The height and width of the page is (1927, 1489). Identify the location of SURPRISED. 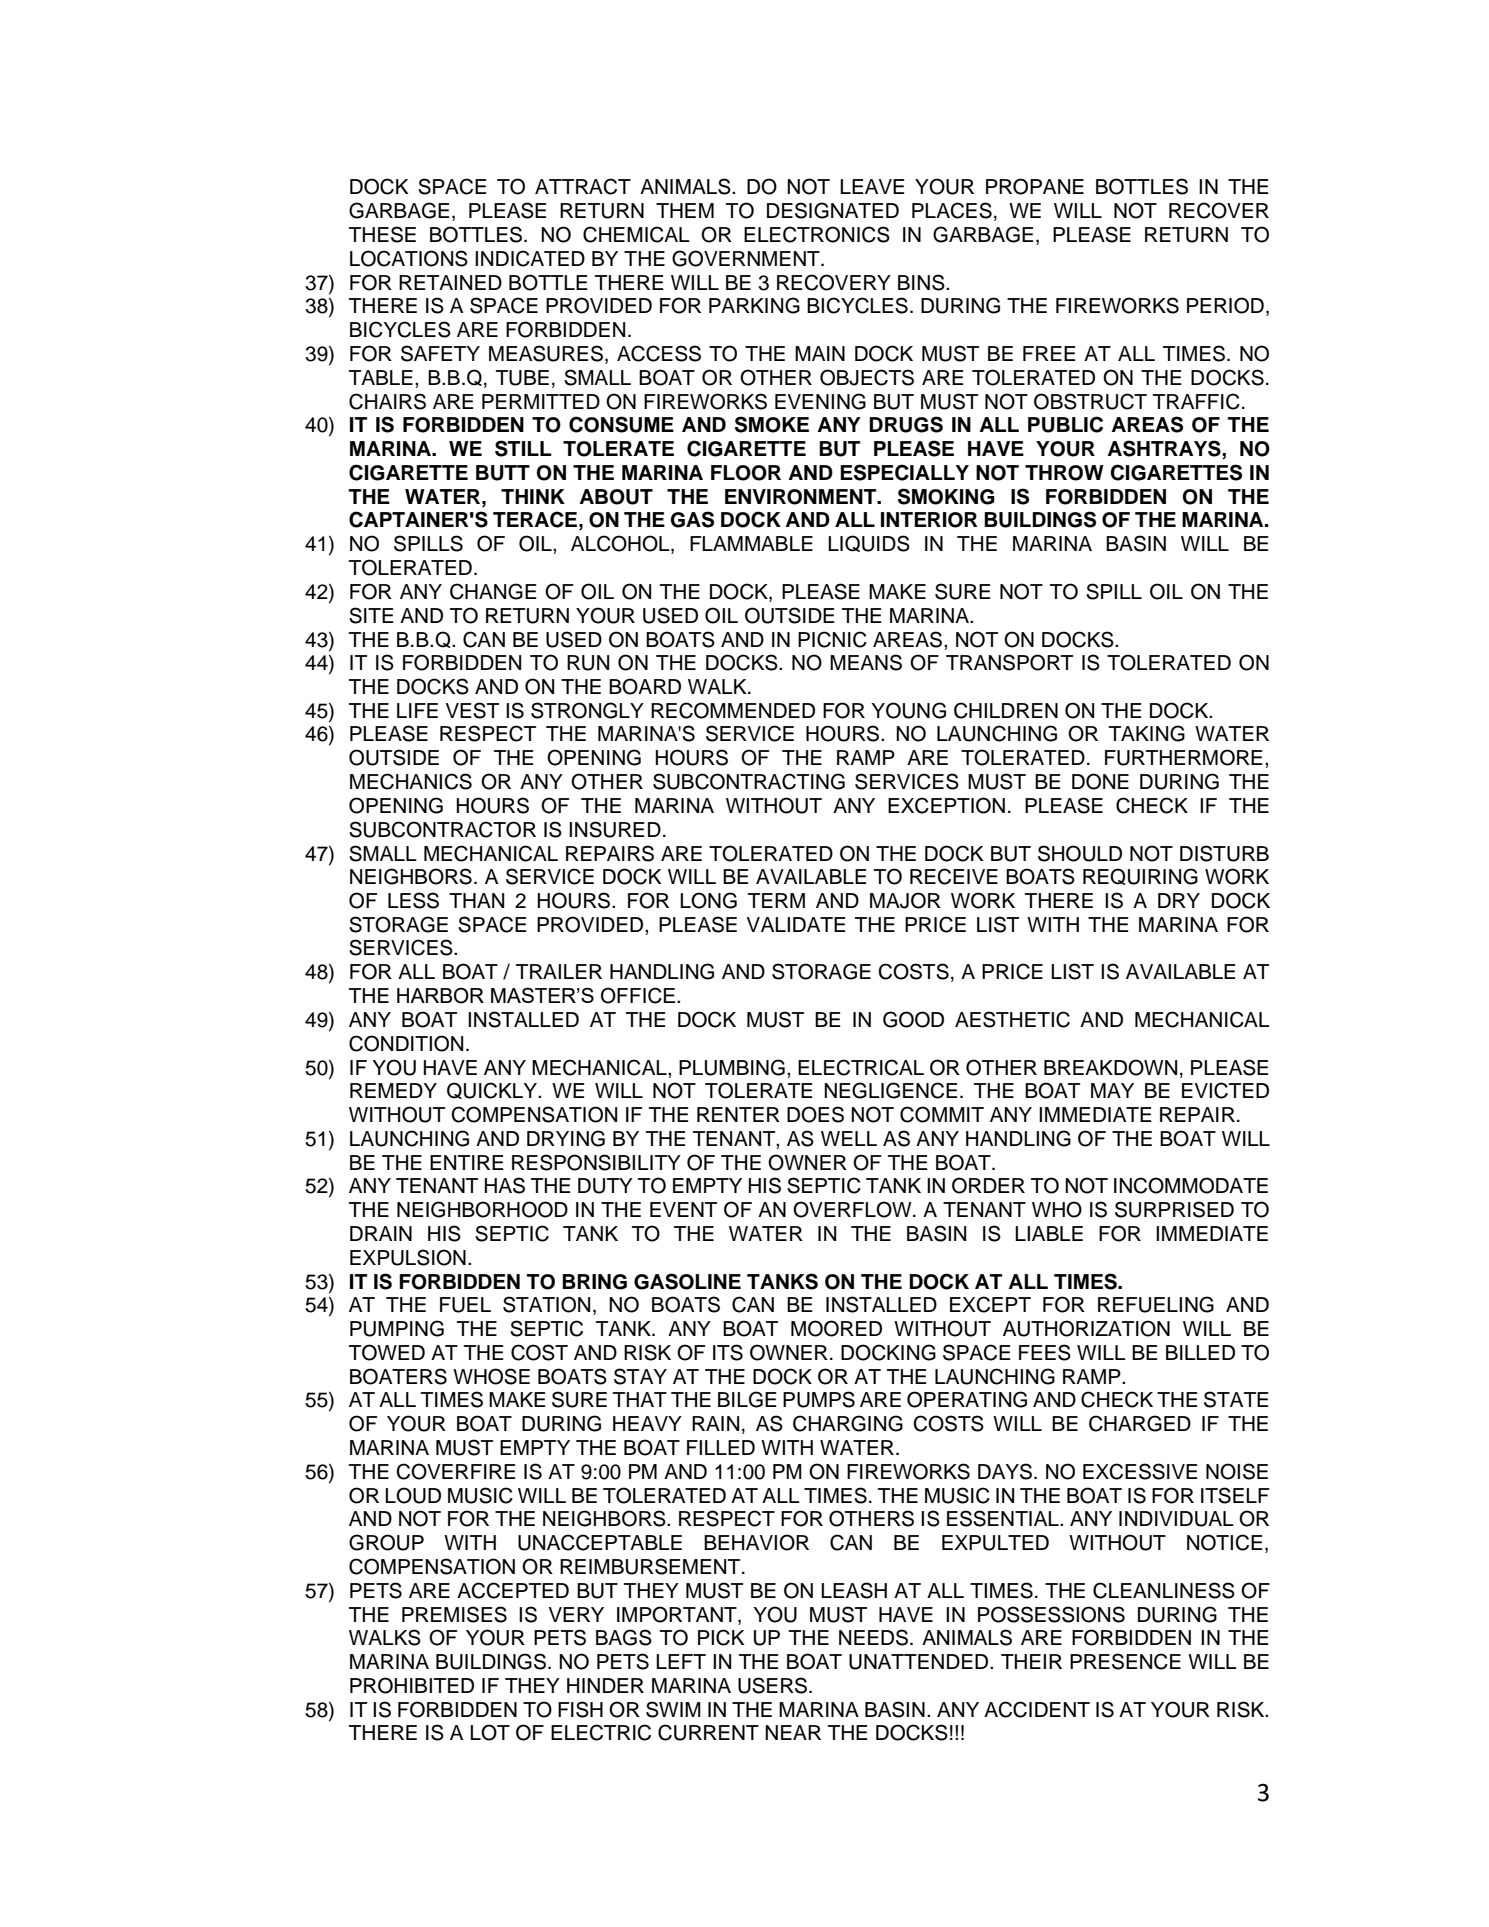
(1174, 1209).
